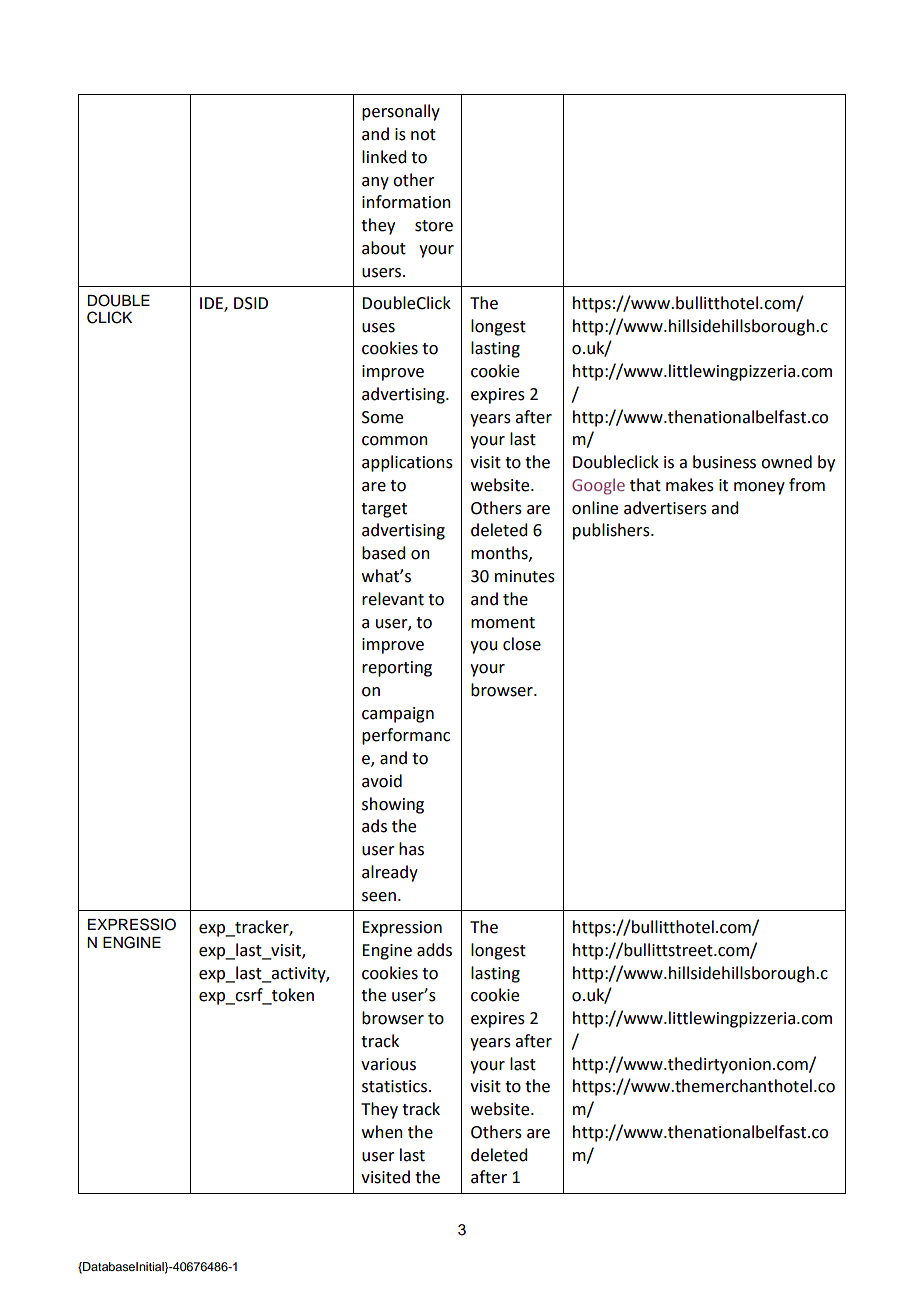  What do you see at coordinates (382, 417) in the screenshot?
I see `Some` at bounding box center [382, 417].
